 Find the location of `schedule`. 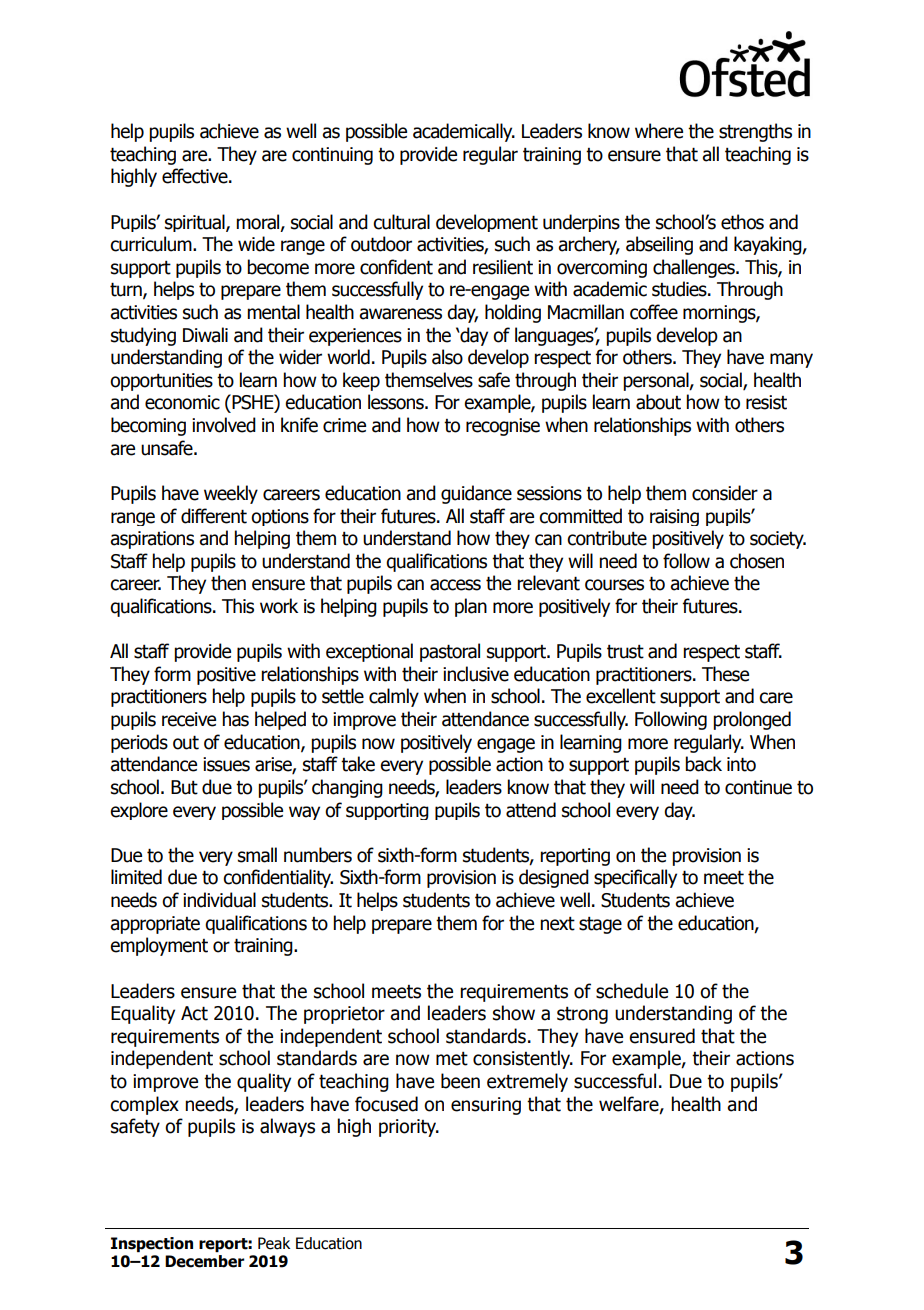

schedule is located at coordinates (632, 991).
